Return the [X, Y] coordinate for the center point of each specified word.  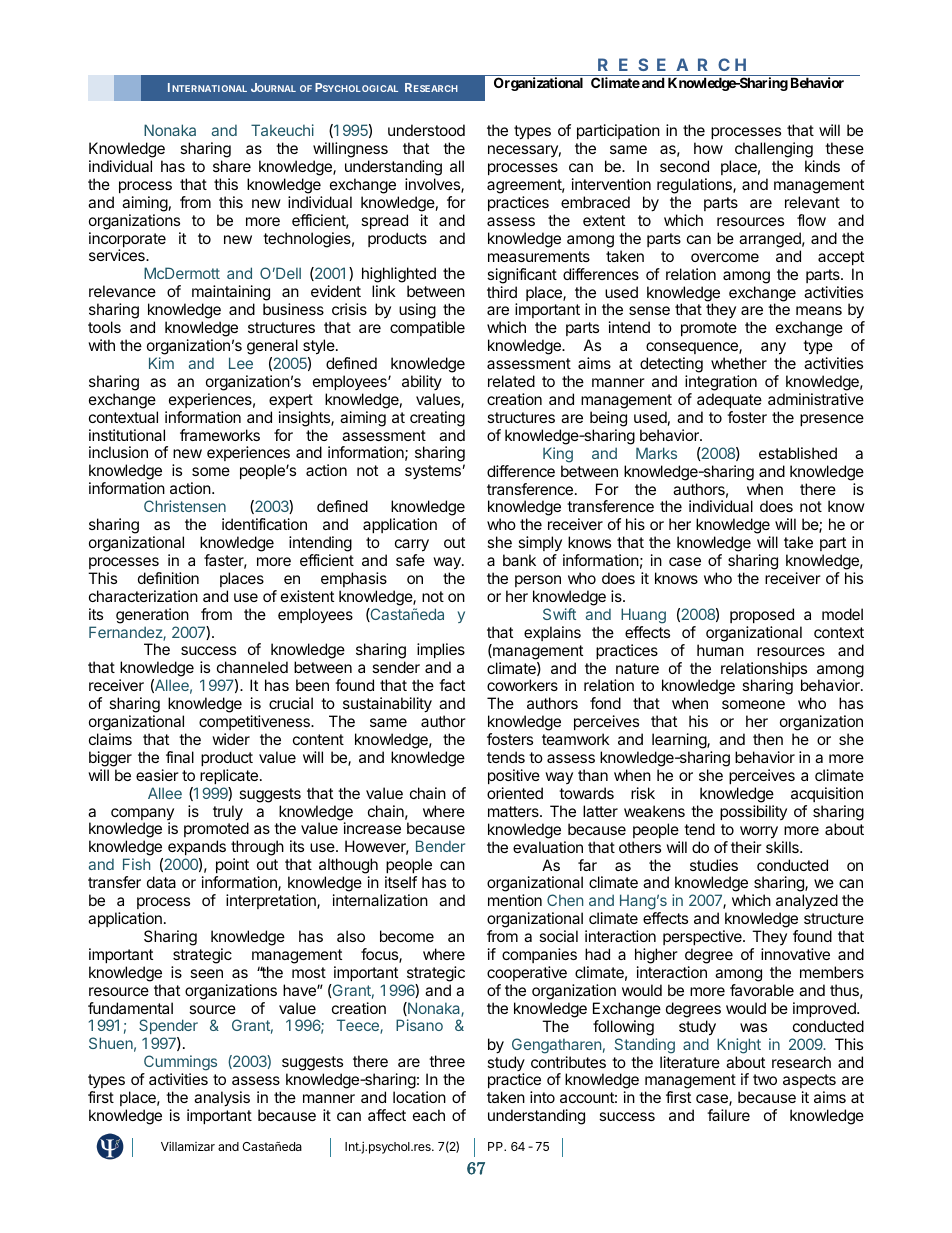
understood [426, 130]
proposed [762, 615]
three [447, 1061]
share [232, 166]
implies [441, 652]
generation [152, 616]
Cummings [179, 1064]
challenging [775, 151]
